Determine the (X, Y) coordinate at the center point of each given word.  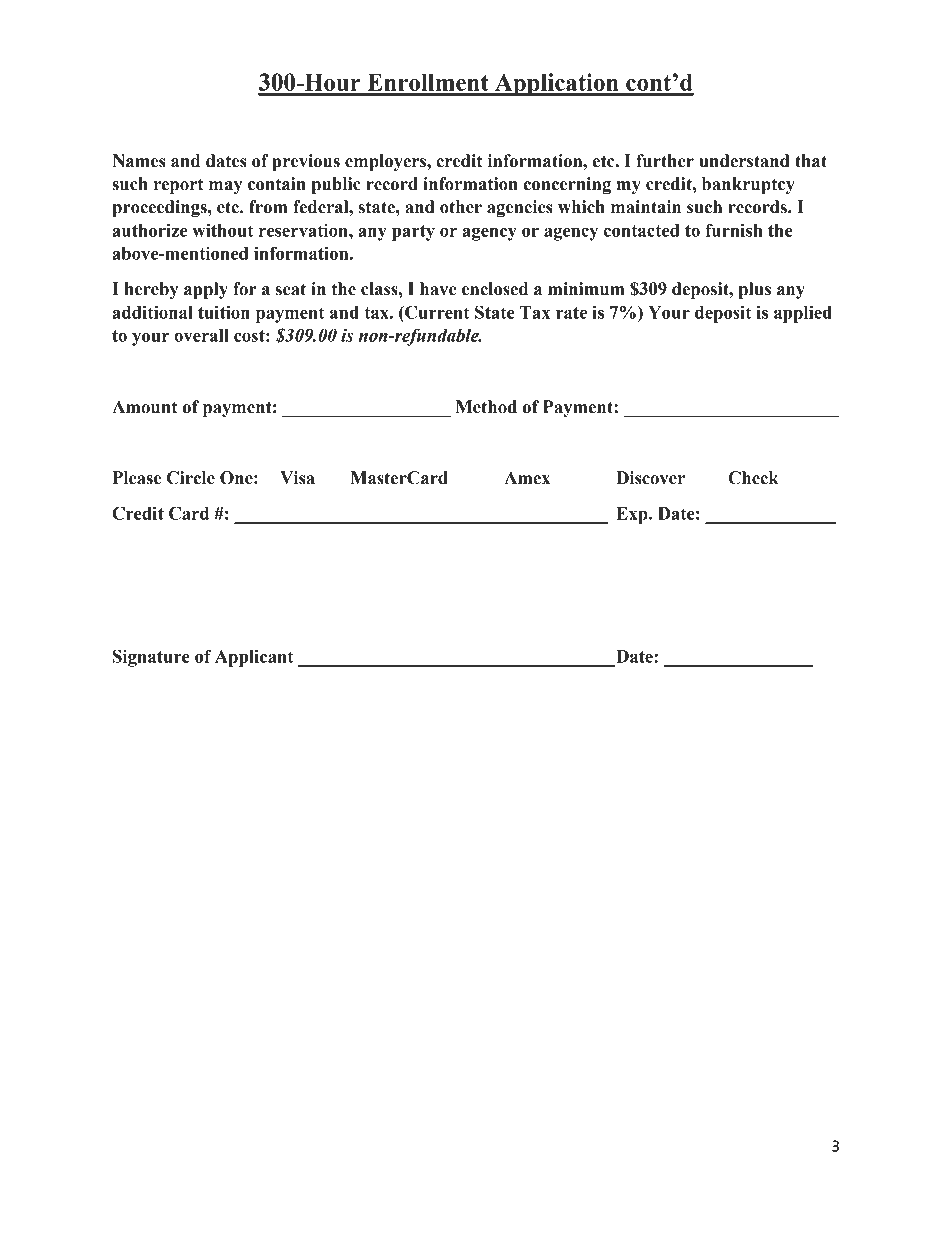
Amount (144, 407)
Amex (527, 478)
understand (744, 161)
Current (436, 312)
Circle (191, 478)
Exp (633, 515)
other (461, 207)
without (223, 230)
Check (753, 478)
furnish (733, 230)
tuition (224, 312)
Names (139, 161)
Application (557, 84)
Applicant (254, 658)
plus (755, 290)
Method (486, 407)
